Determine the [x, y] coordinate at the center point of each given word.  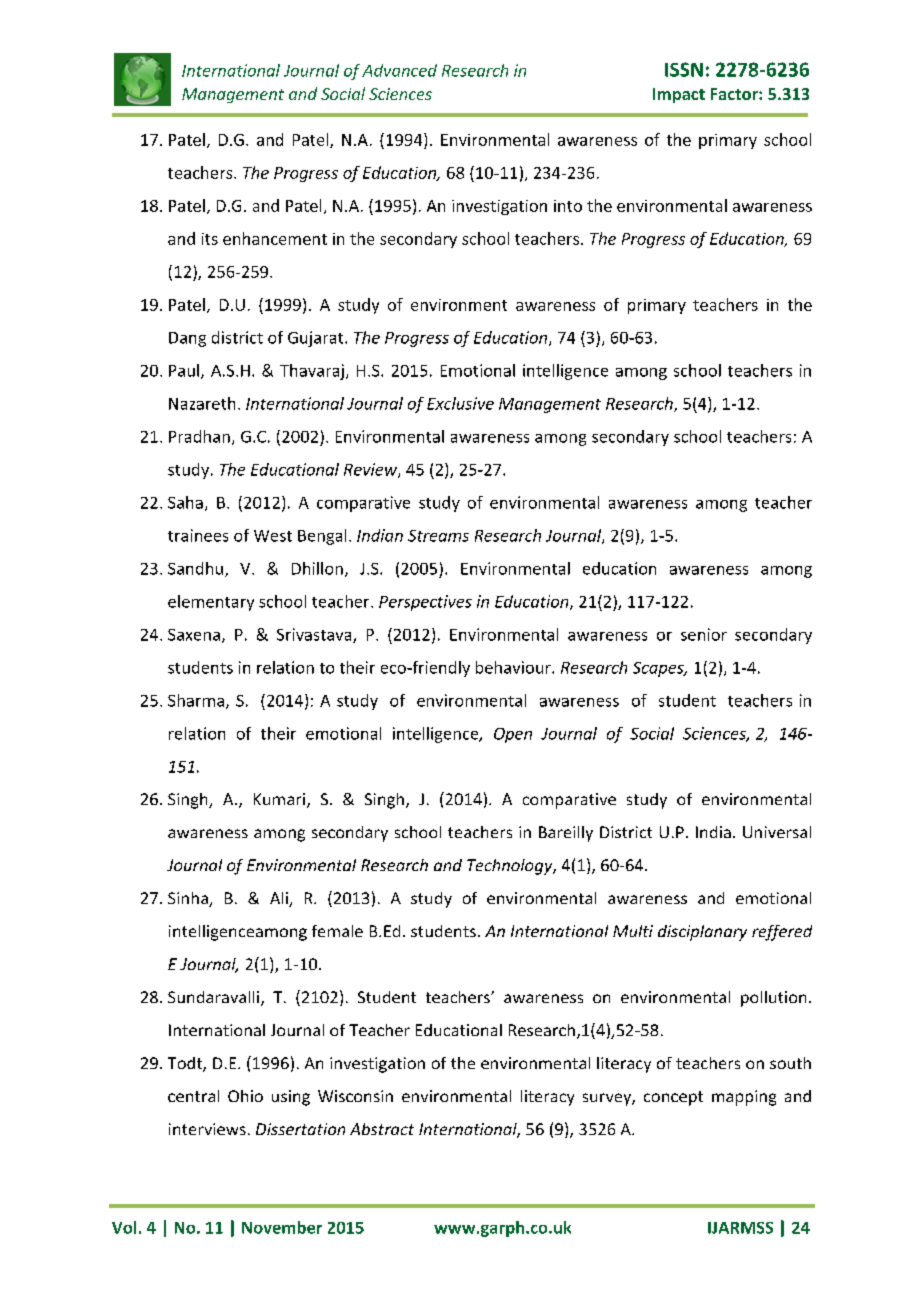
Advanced [399, 70]
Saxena [194, 635]
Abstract [382, 1129]
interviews [207, 1129]
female [337, 931]
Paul [184, 370]
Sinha [189, 899]
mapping [744, 1098]
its [210, 239]
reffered [782, 933]
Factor [735, 94]
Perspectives [425, 603]
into [568, 206]
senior [704, 634]
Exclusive [460, 403]
